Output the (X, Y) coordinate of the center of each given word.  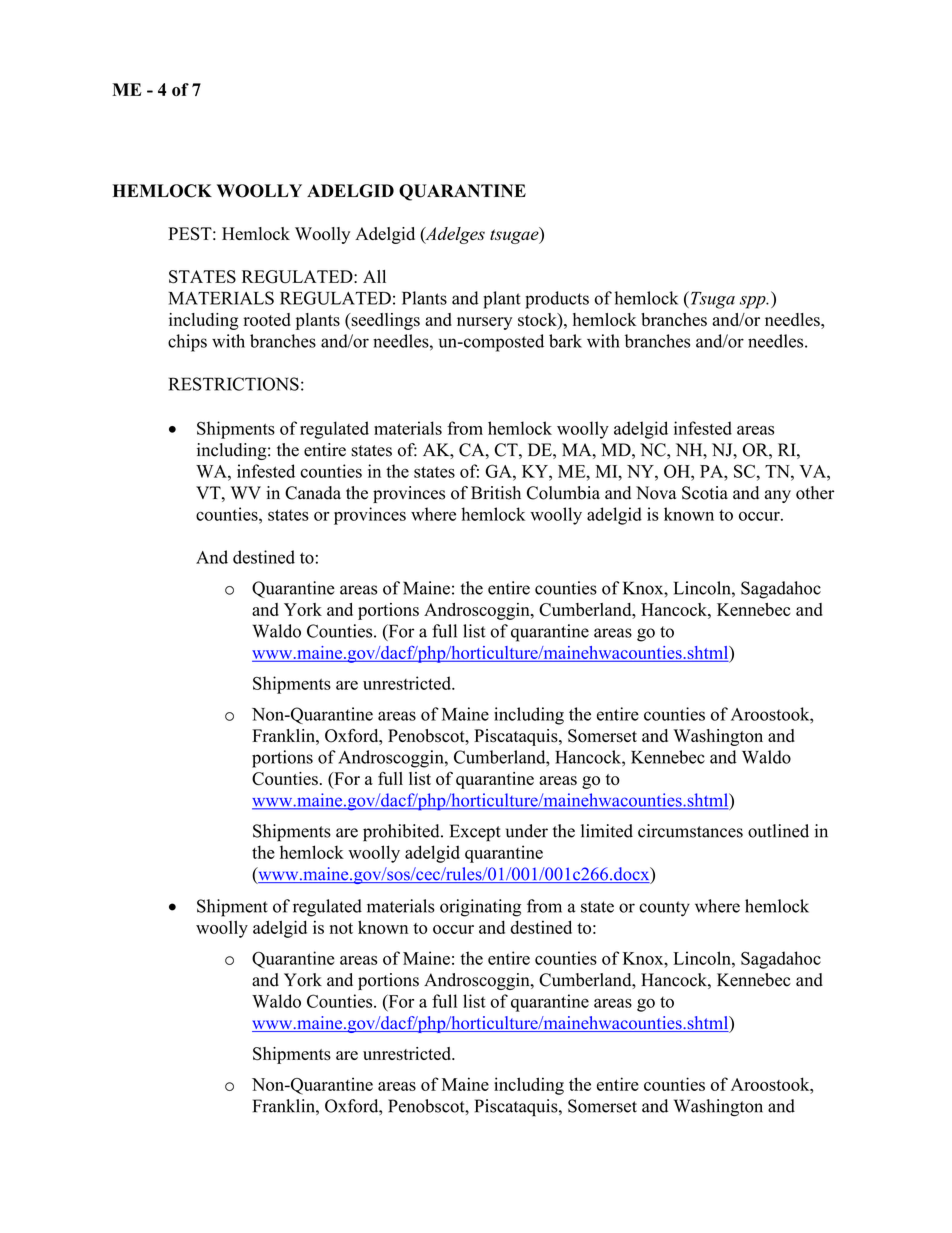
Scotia (705, 493)
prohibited (402, 833)
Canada (313, 493)
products (557, 300)
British (496, 493)
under (527, 831)
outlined (778, 831)
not (341, 928)
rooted (267, 319)
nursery (484, 323)
